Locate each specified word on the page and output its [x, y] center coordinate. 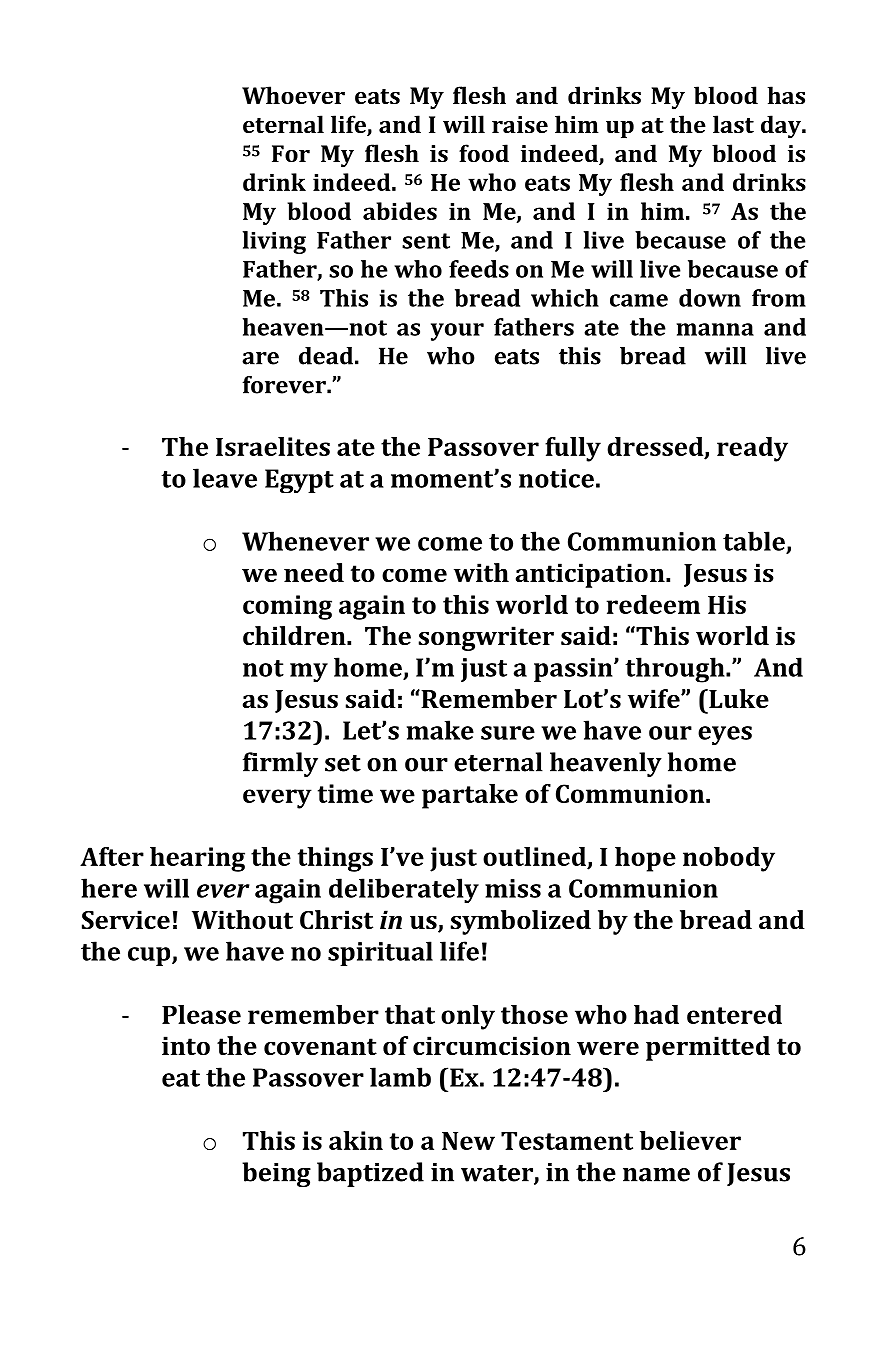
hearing [197, 859]
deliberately [404, 891]
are [260, 358]
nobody [729, 859]
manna [715, 329]
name [656, 1175]
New [468, 1141]
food [484, 153]
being [276, 1174]
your [457, 332]
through [676, 670]
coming [287, 607]
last [733, 124]
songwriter [486, 638]
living [274, 242]
